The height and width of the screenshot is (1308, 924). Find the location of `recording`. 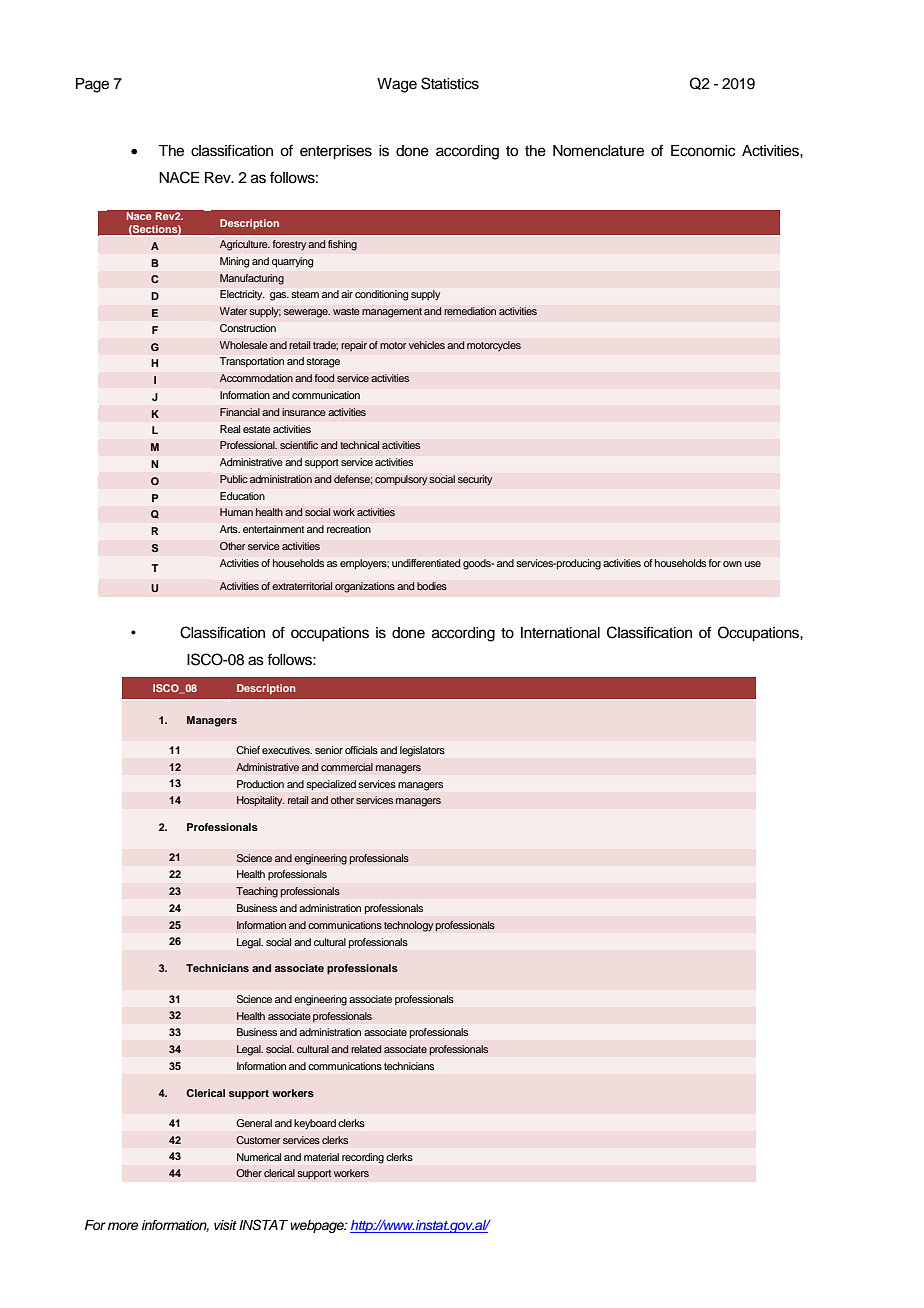

recording is located at coordinates (363, 1158).
